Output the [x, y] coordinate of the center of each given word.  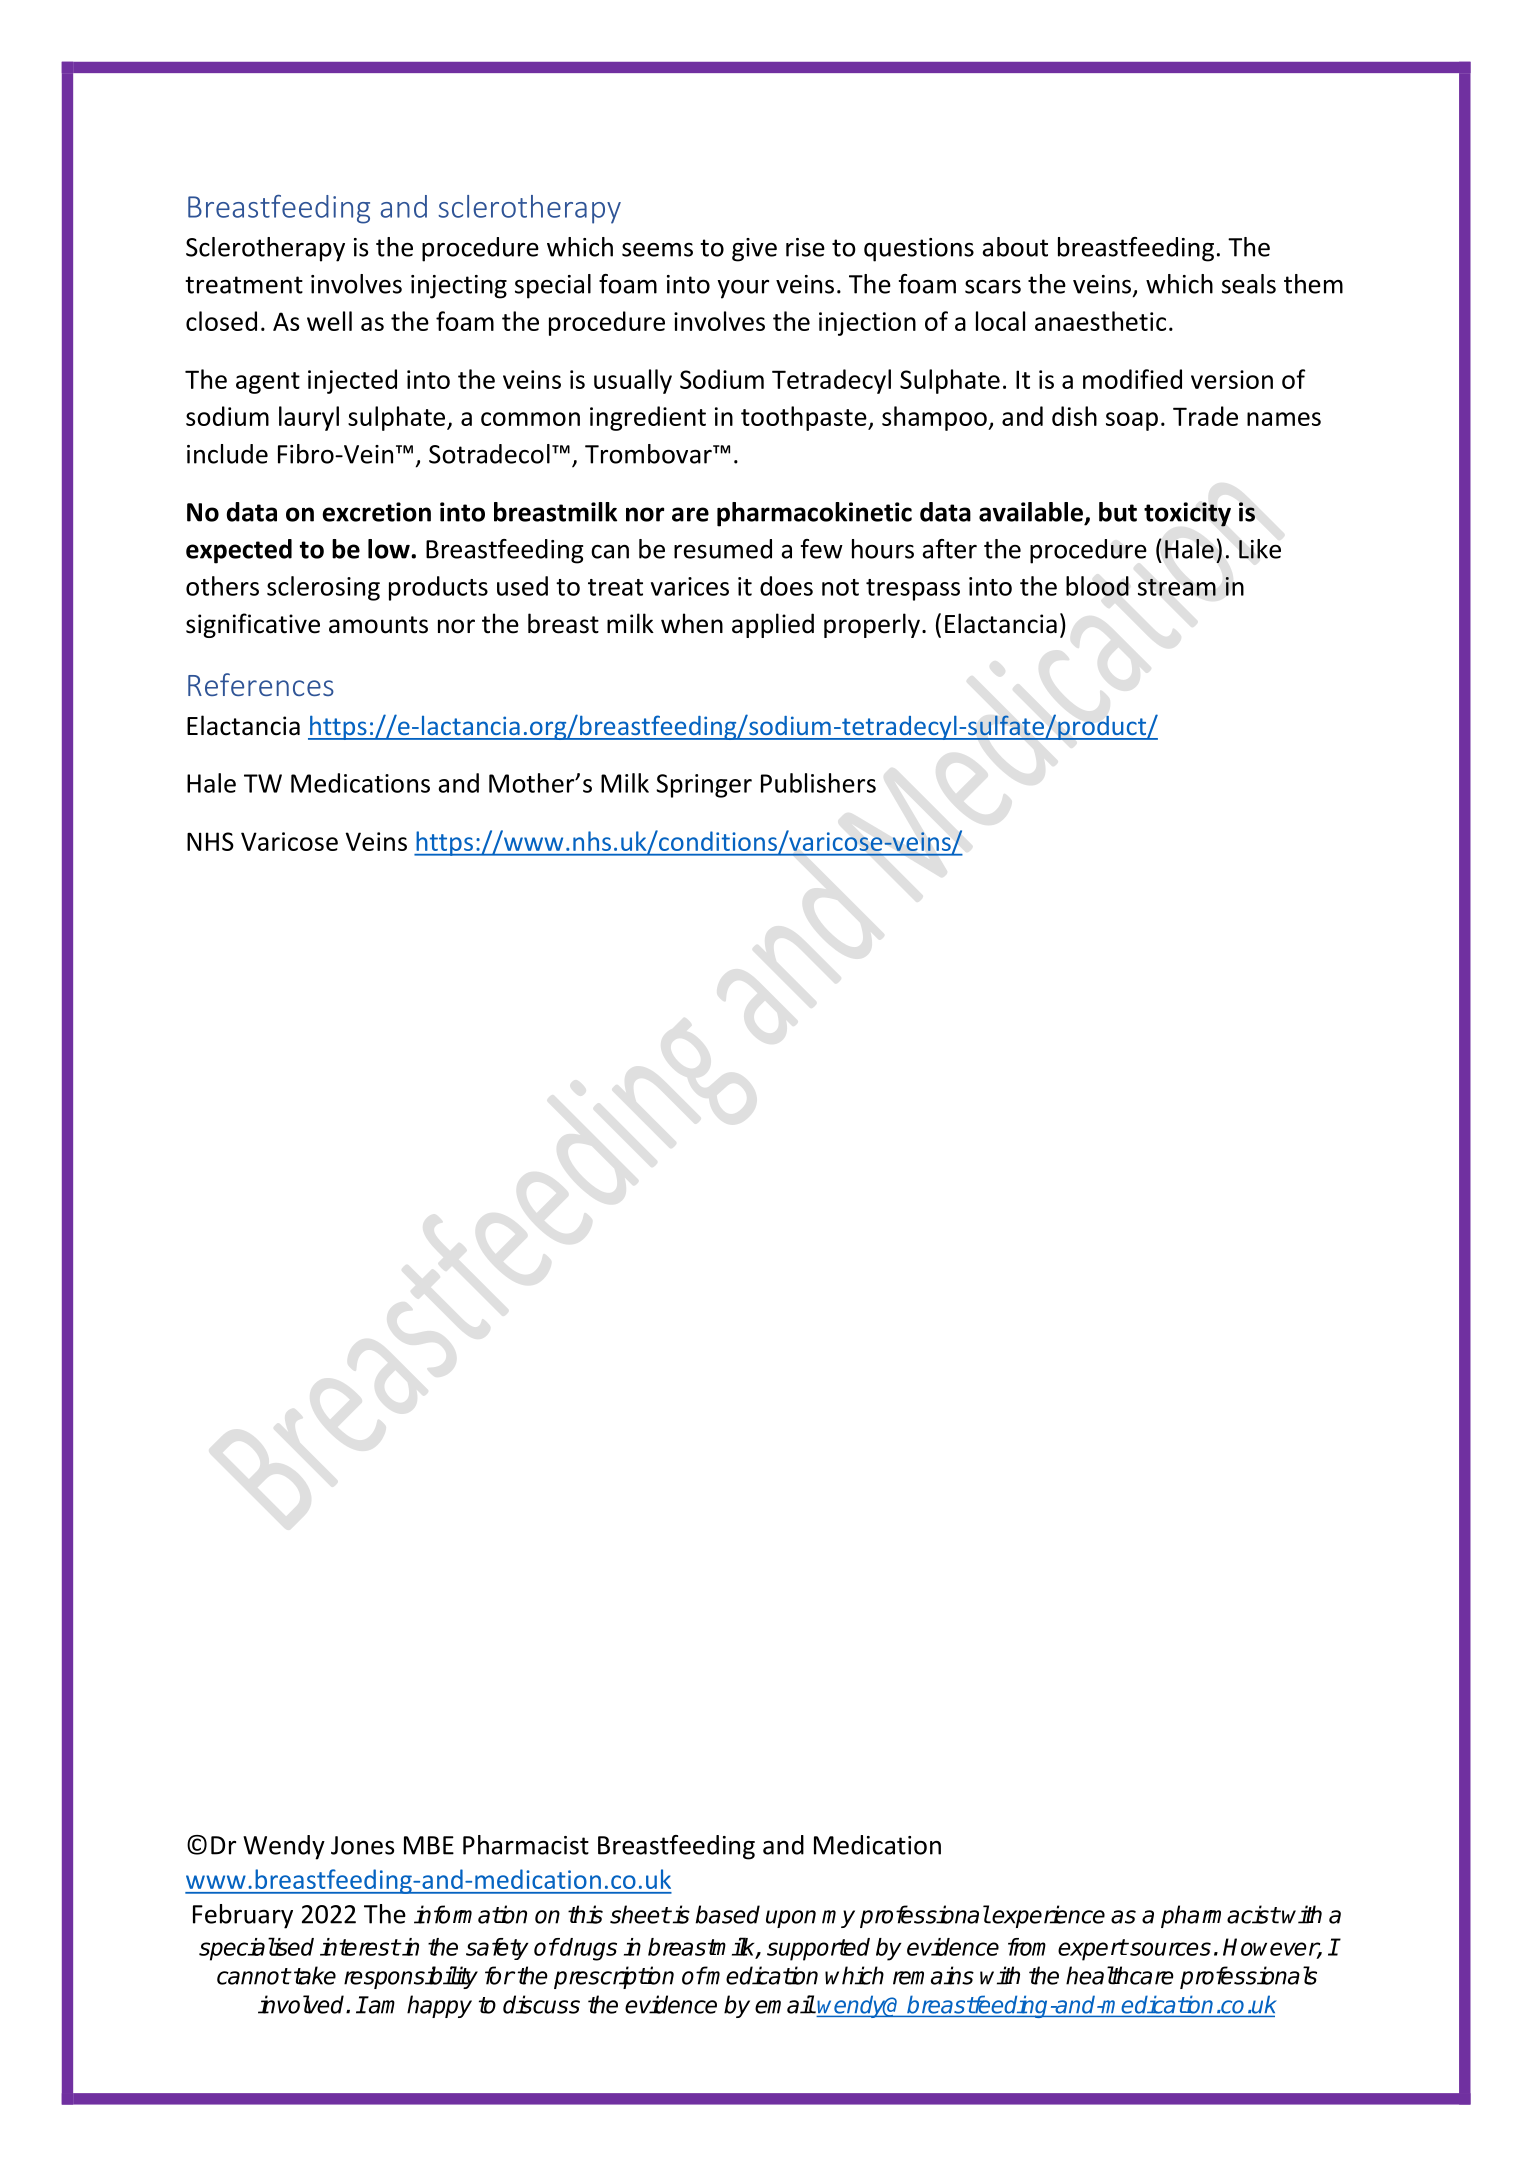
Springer [704, 786]
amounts [378, 625]
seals [1249, 284]
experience [1048, 1916]
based [728, 1914]
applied [773, 625]
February [243, 1916]
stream [1177, 587]
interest [360, 1947]
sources [1169, 1949]
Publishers [818, 783]
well [329, 321]
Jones [362, 1845]
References [261, 684]
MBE [429, 1845]
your [743, 289]
